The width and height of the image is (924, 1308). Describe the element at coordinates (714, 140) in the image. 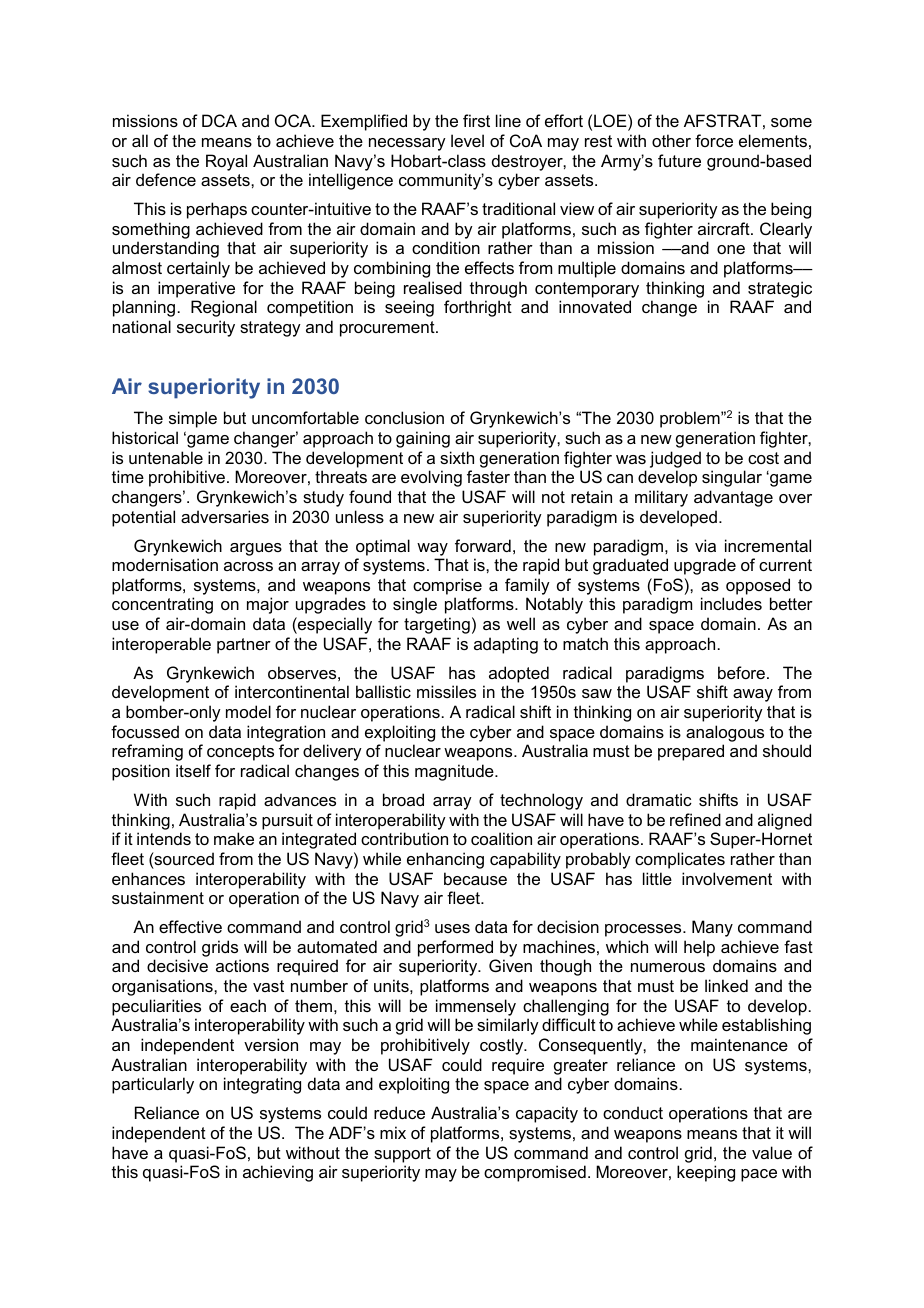

I see `force` at that location.
